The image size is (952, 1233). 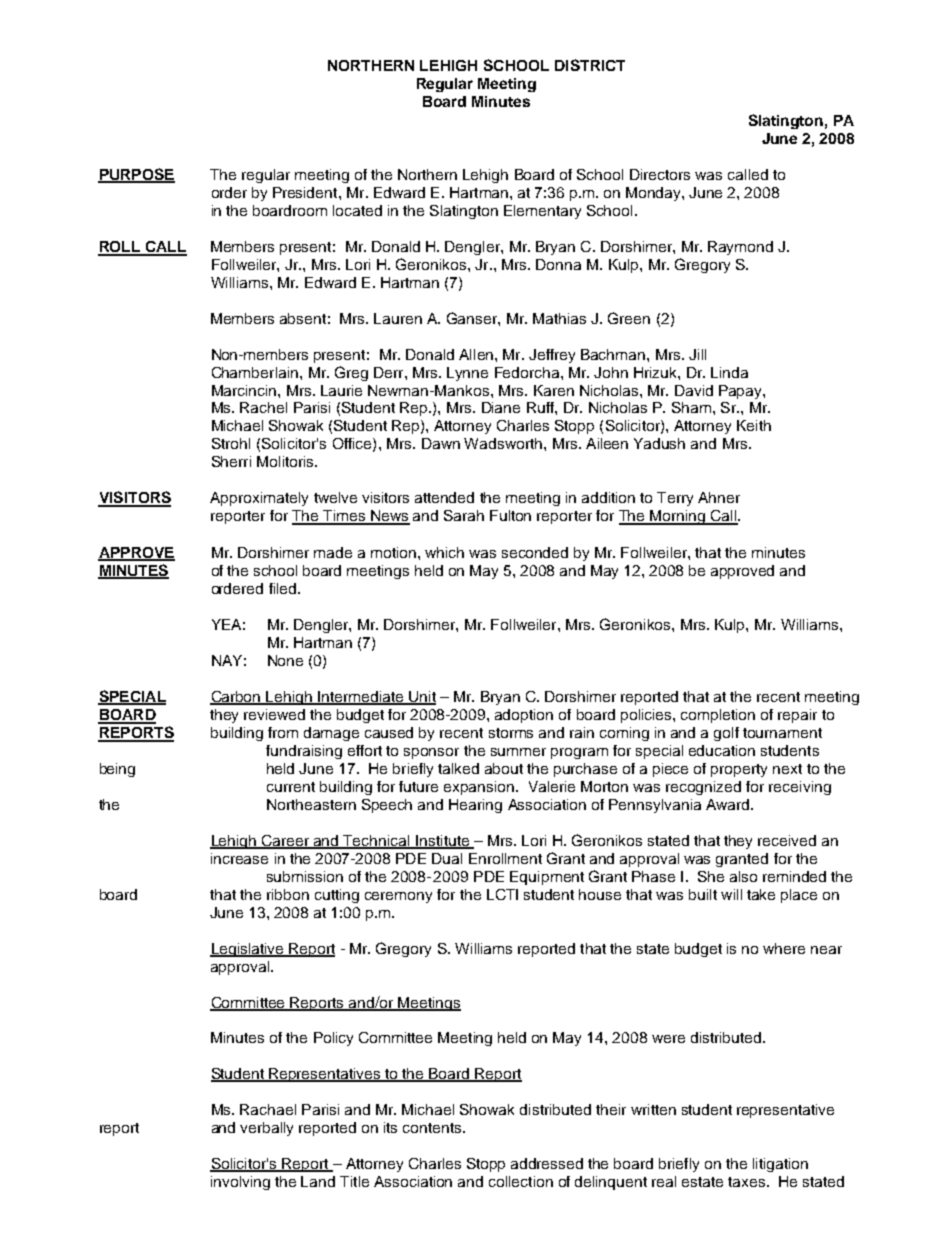 What do you see at coordinates (136, 175) in the image?
I see `PURPOSE` at bounding box center [136, 175].
